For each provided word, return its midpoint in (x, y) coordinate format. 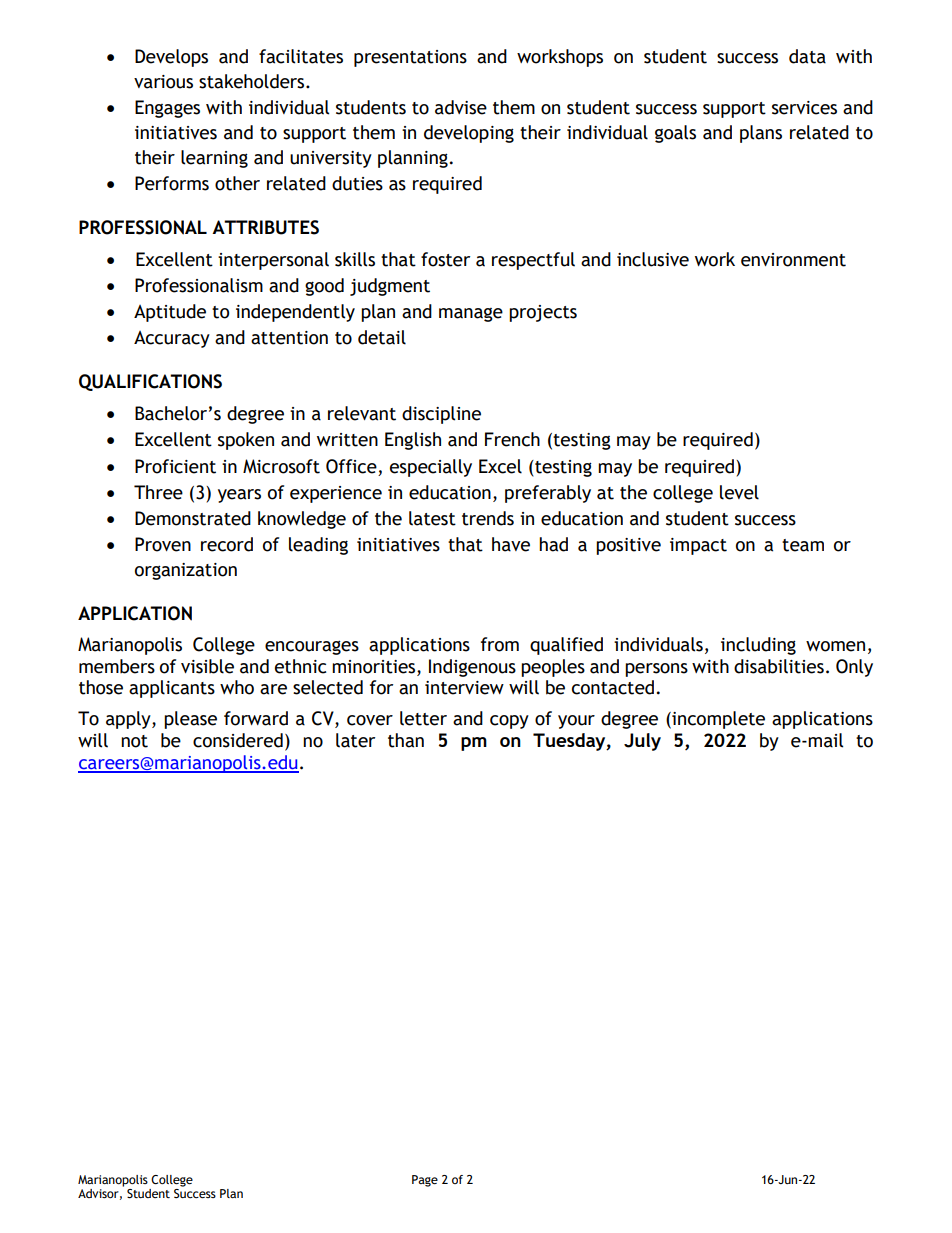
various (163, 82)
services (804, 108)
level (739, 492)
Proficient (175, 466)
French (512, 439)
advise (461, 107)
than (406, 740)
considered (238, 740)
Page (425, 1181)
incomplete (717, 720)
